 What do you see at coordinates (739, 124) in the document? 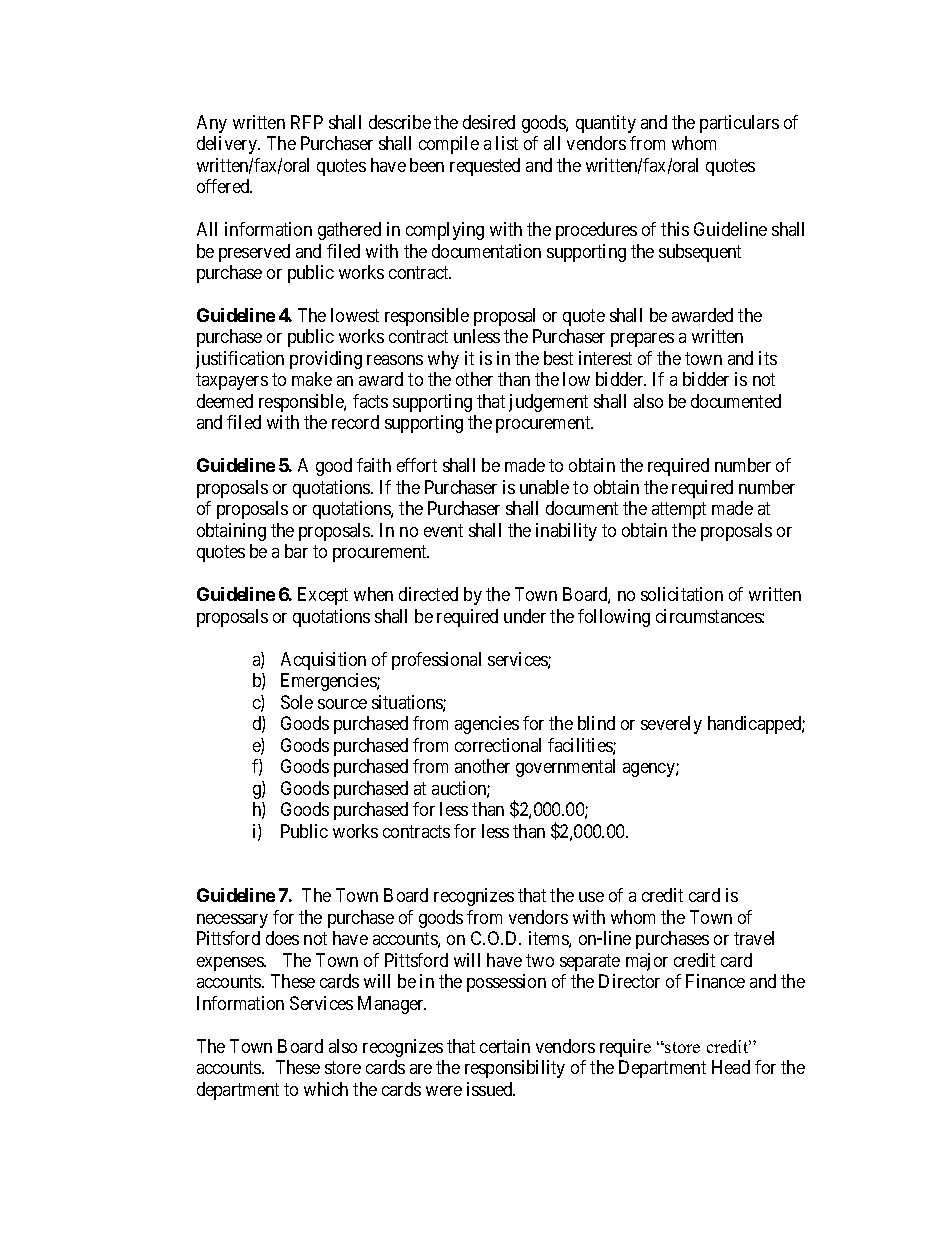
I see `particulars` at bounding box center [739, 124].
